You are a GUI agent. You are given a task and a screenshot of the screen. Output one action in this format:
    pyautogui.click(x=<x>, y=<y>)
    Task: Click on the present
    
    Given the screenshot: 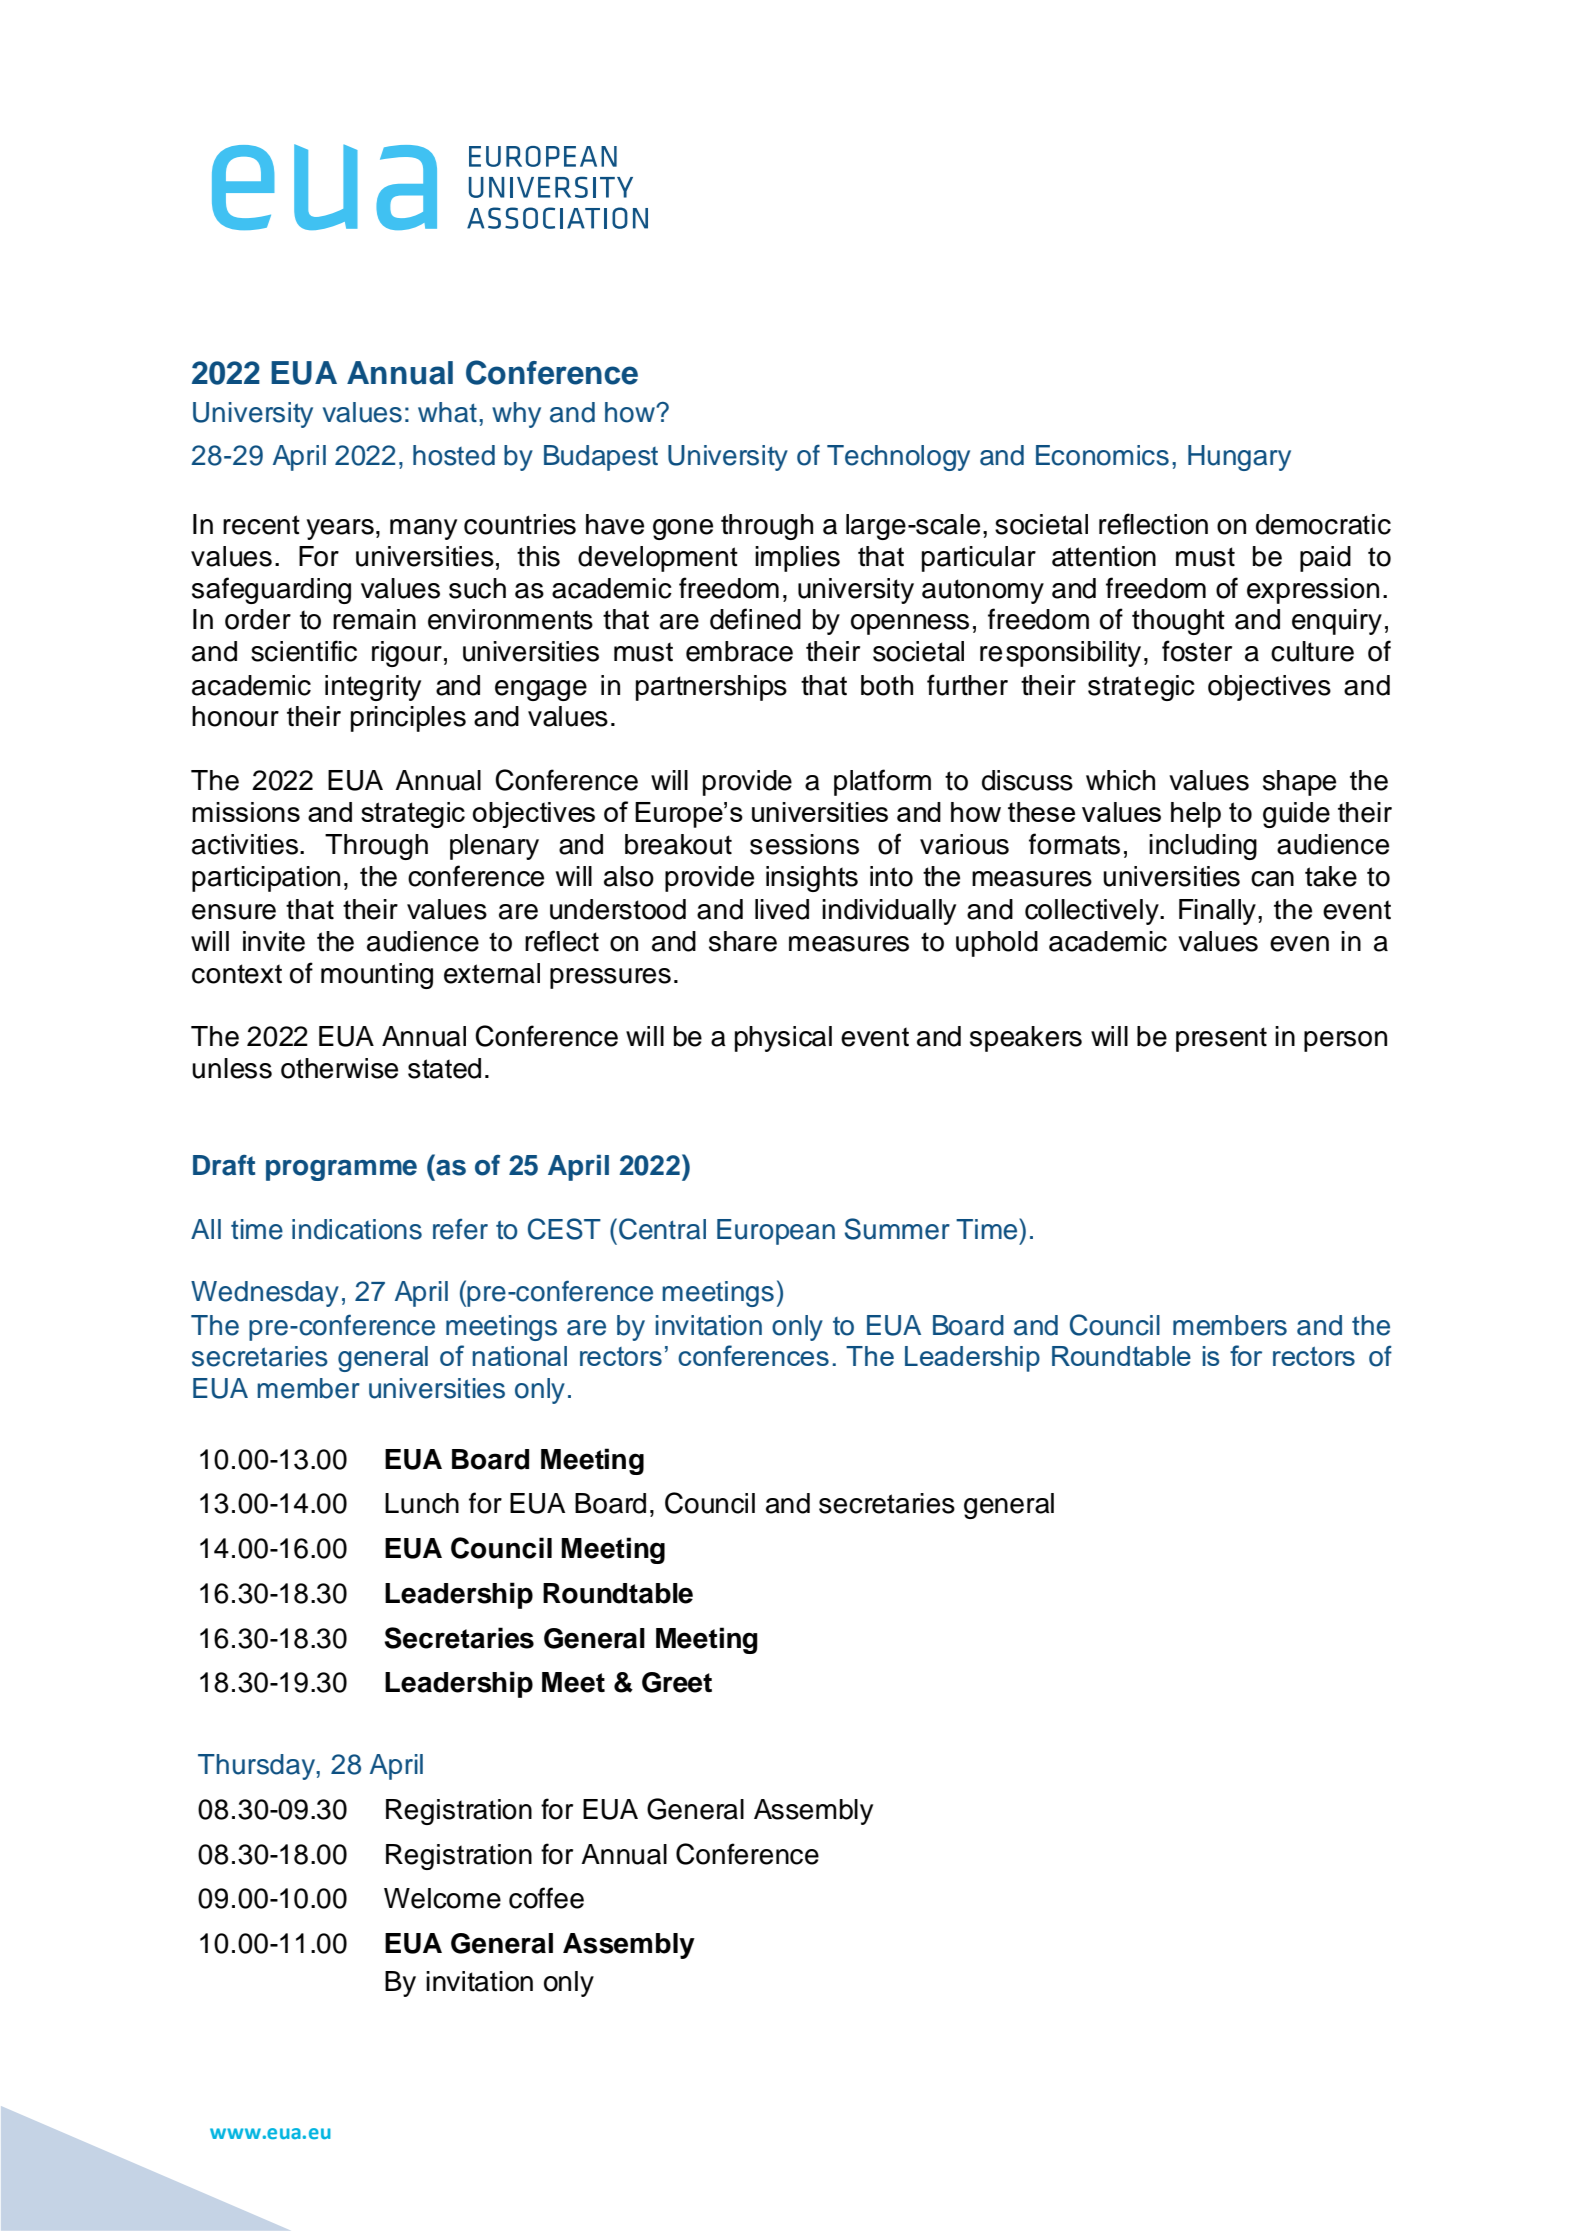 What is the action you would take?
    pyautogui.click(x=1221, y=1039)
